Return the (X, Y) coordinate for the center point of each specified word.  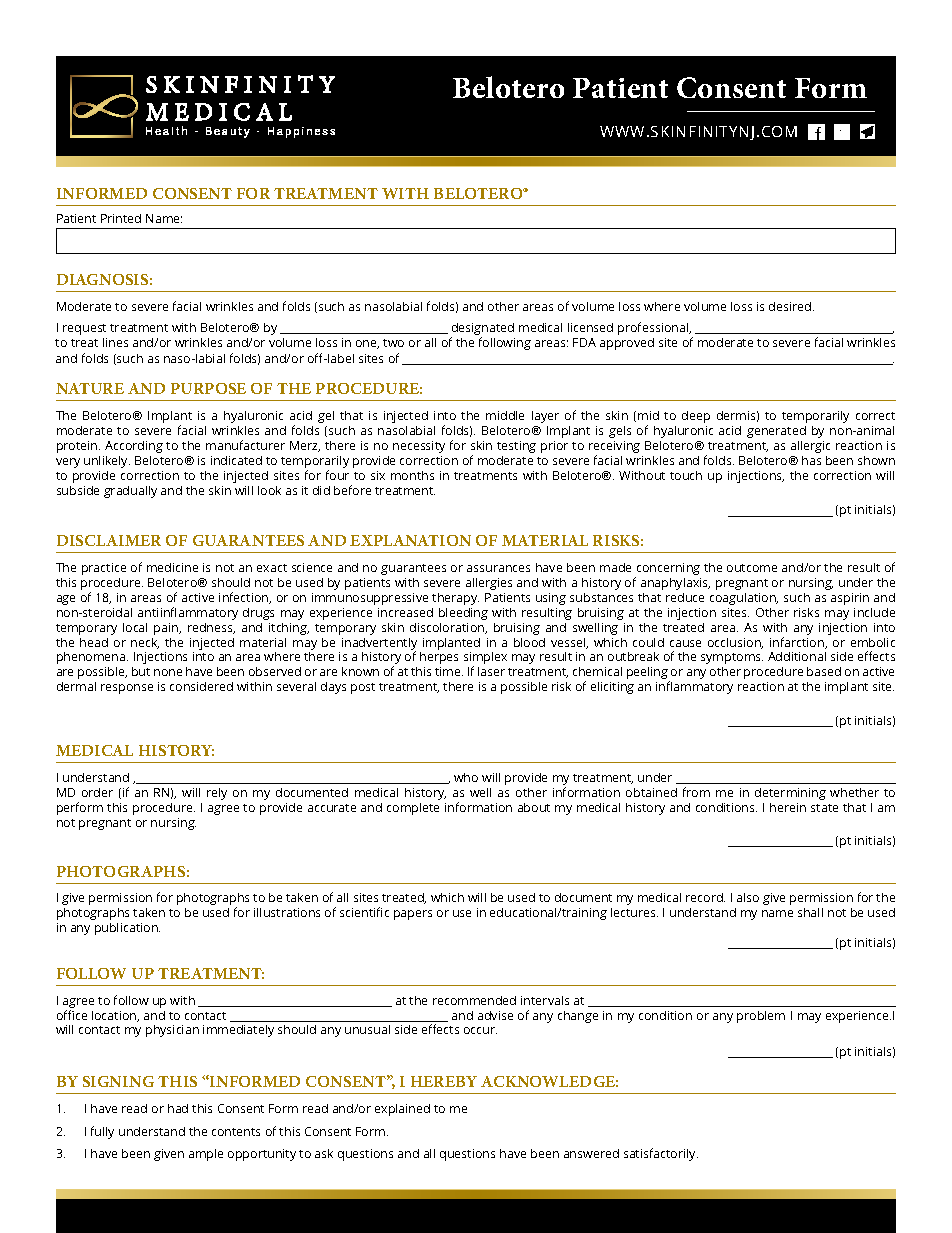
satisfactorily (661, 1154)
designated (482, 330)
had (178, 1108)
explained (402, 1110)
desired (790, 306)
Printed (121, 218)
